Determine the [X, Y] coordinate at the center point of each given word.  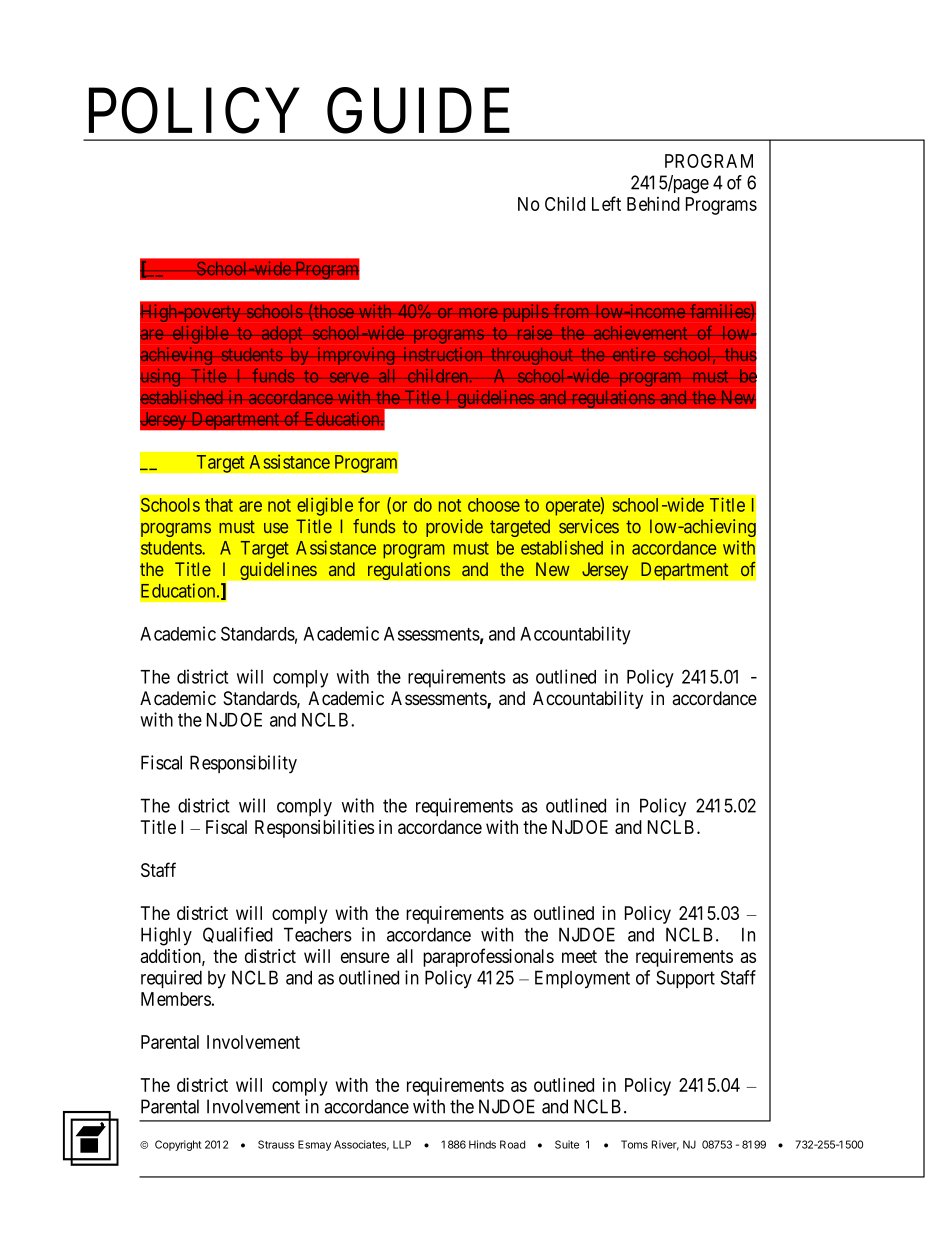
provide [454, 528]
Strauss [276, 1144]
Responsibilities [314, 829]
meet [579, 956]
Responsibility [243, 764]
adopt [282, 334]
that [219, 505]
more [477, 313]
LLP [402, 1144]
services [589, 526]
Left [606, 203]
